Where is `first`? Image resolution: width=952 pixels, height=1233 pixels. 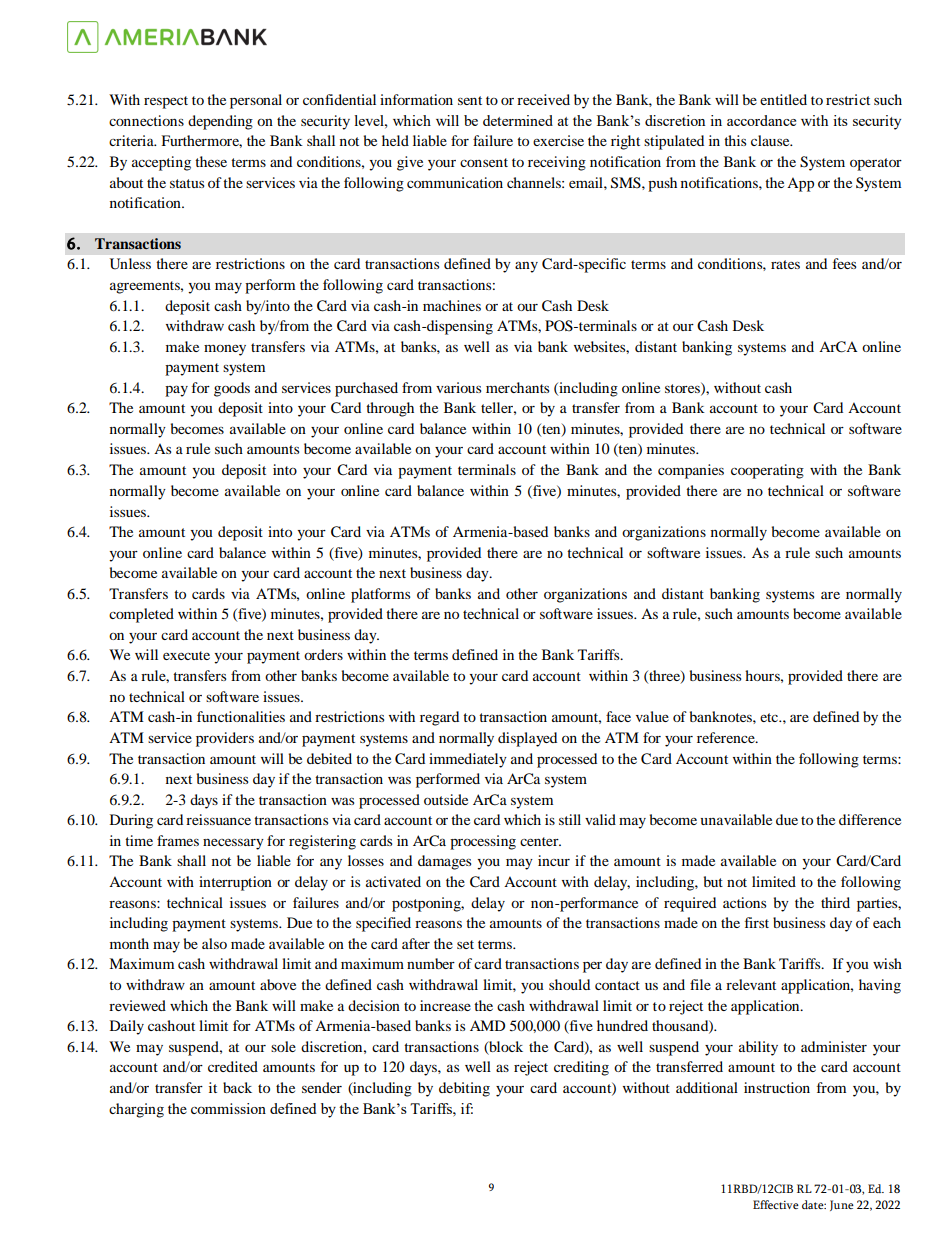
first is located at coordinates (757, 922).
